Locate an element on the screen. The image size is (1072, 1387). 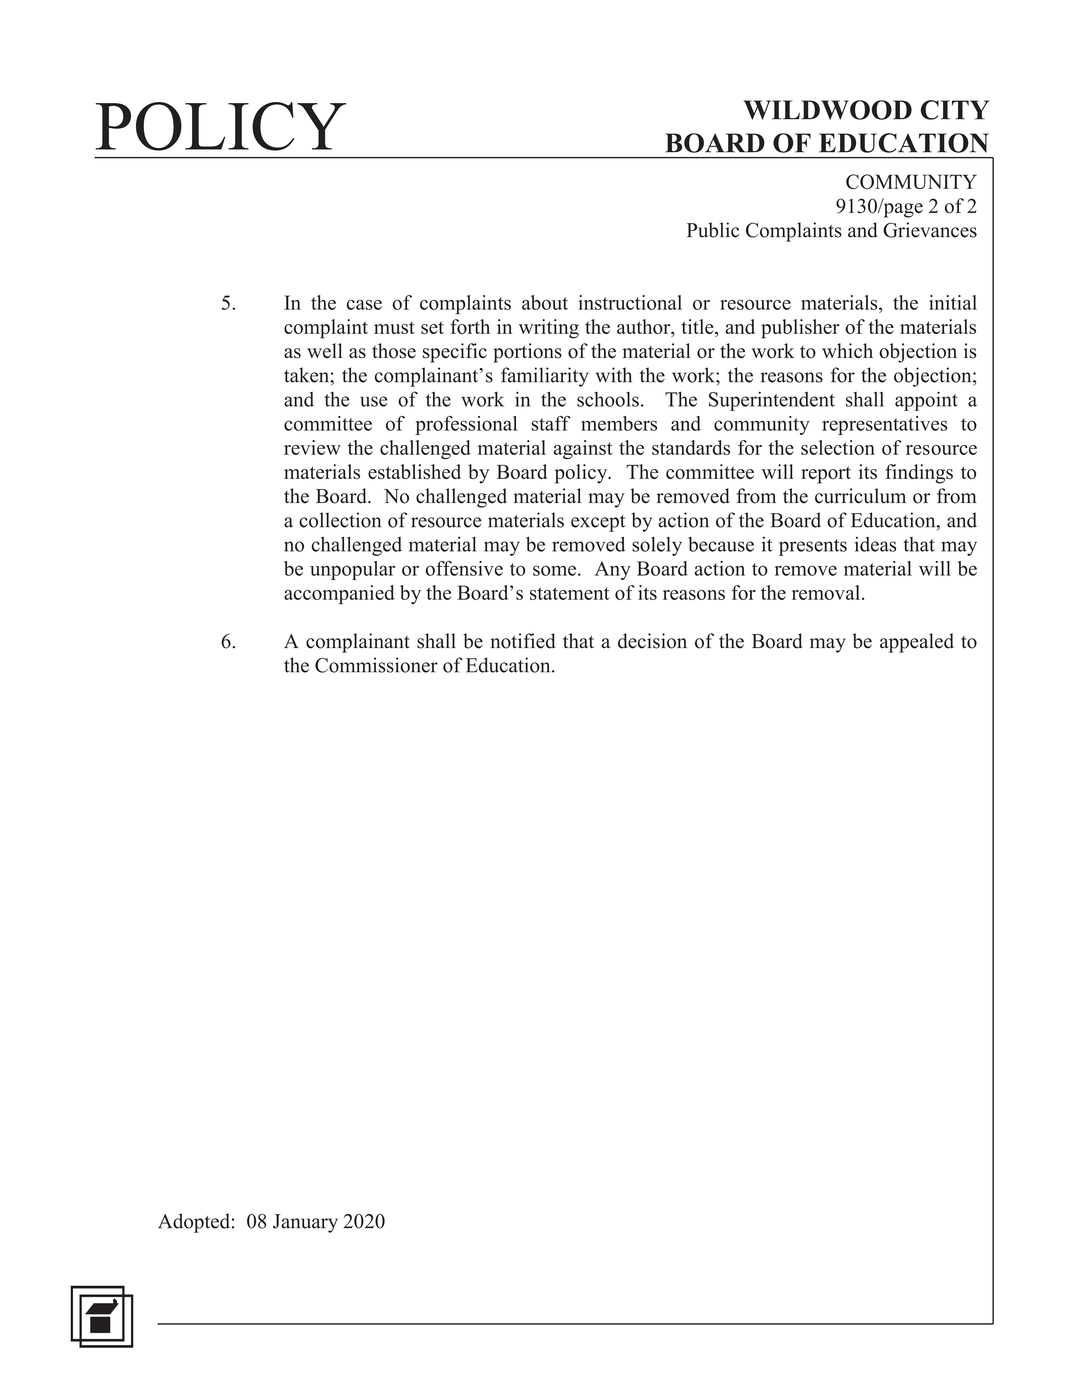
which is located at coordinates (847, 350).
